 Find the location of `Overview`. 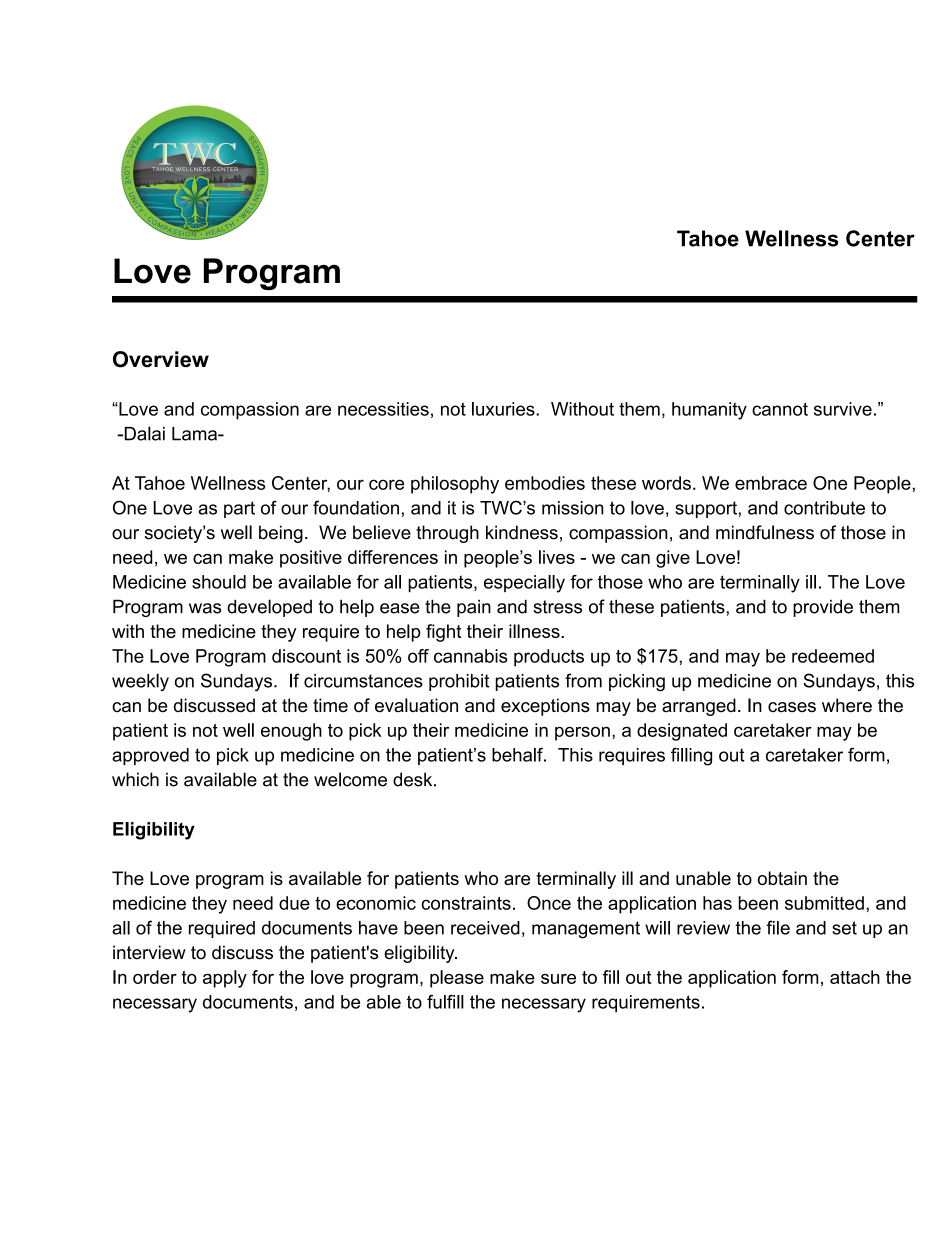

Overview is located at coordinates (161, 359).
